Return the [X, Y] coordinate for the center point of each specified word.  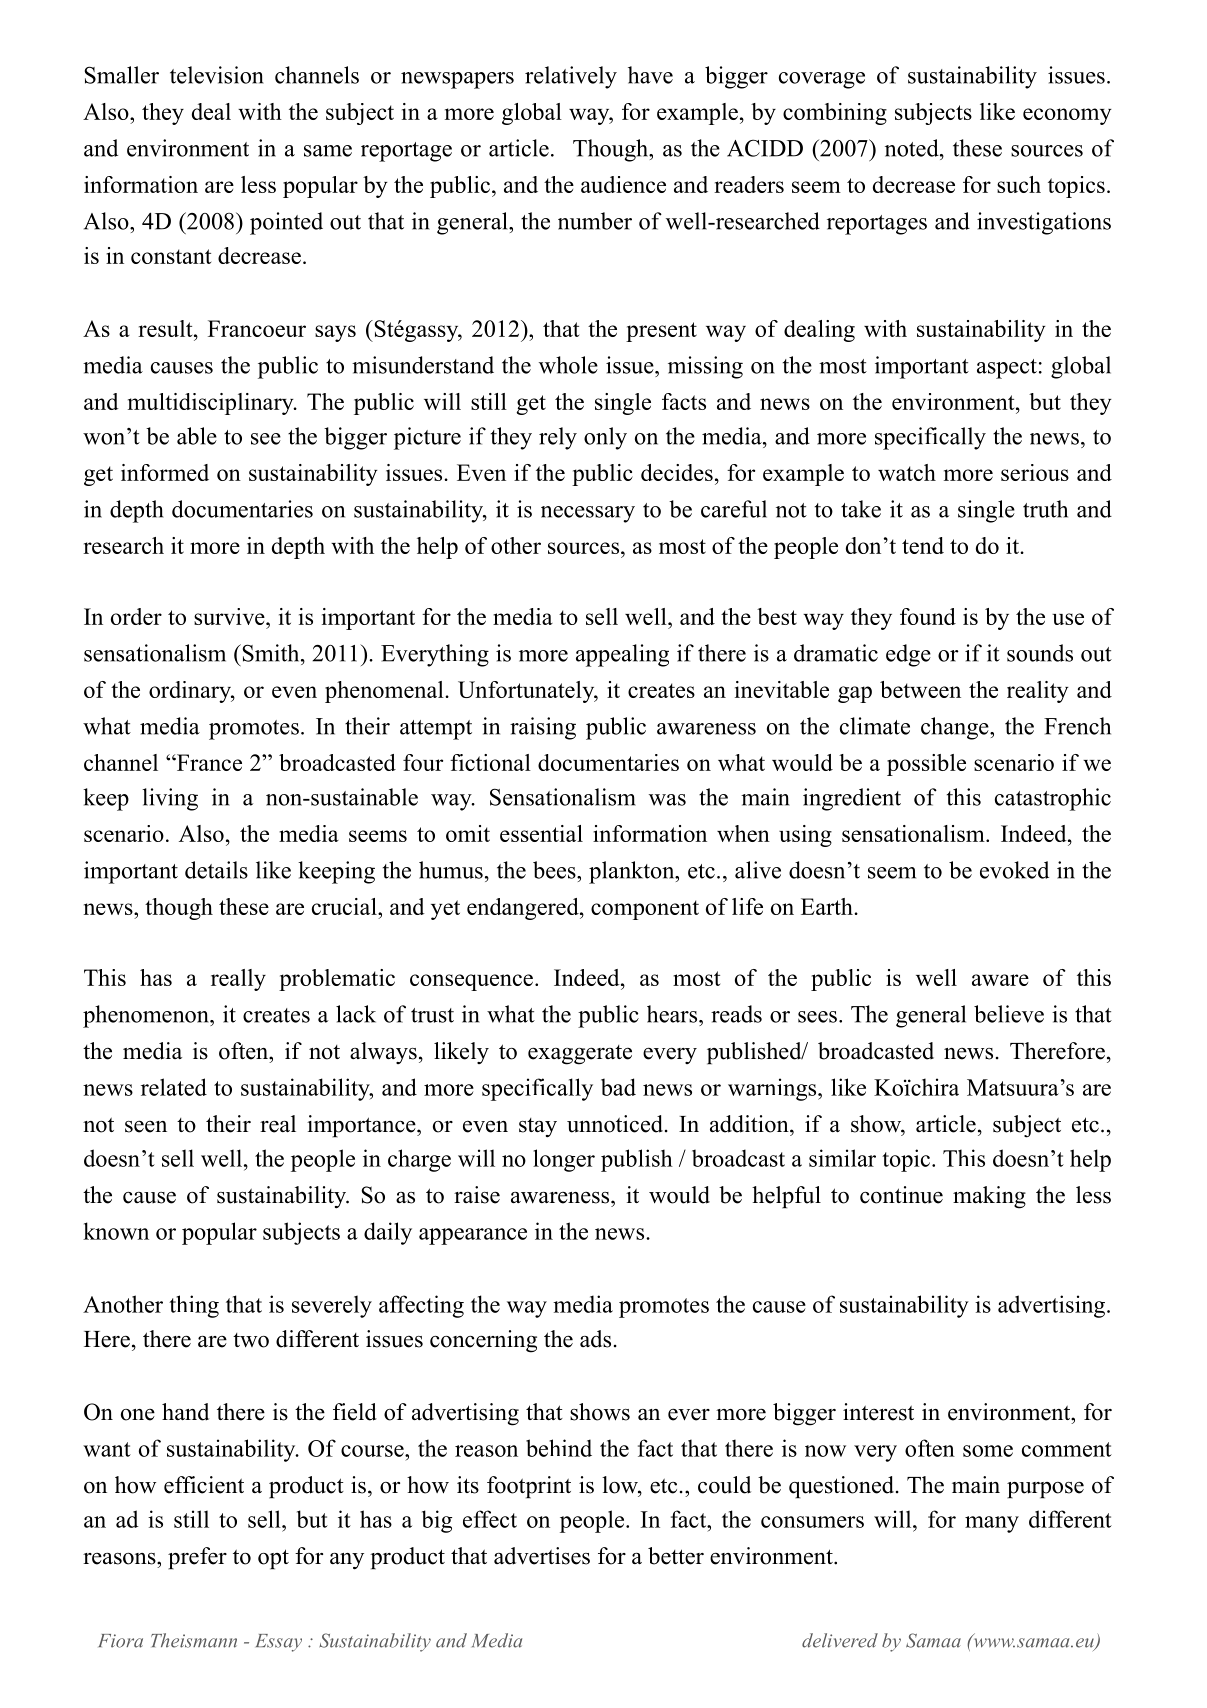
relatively [571, 77]
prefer [197, 1558]
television [217, 75]
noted [913, 148]
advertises [542, 1556]
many [992, 1524]
